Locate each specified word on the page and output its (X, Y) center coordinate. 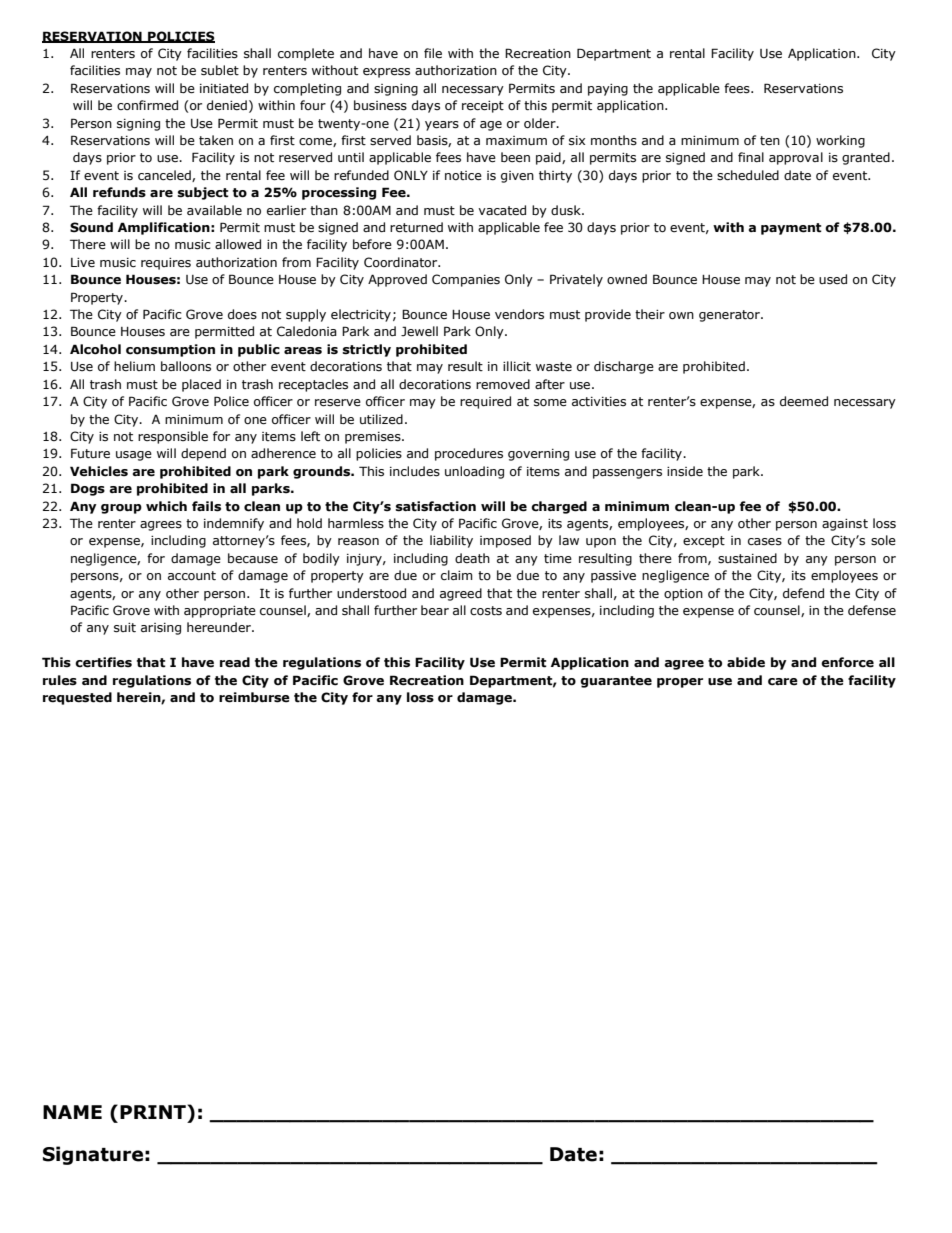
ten (770, 141)
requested (77, 698)
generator (730, 316)
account (192, 576)
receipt (483, 107)
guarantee (616, 682)
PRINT (153, 1112)
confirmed (147, 105)
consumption (170, 350)
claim (457, 575)
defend (803, 593)
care (783, 682)
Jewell (419, 331)
